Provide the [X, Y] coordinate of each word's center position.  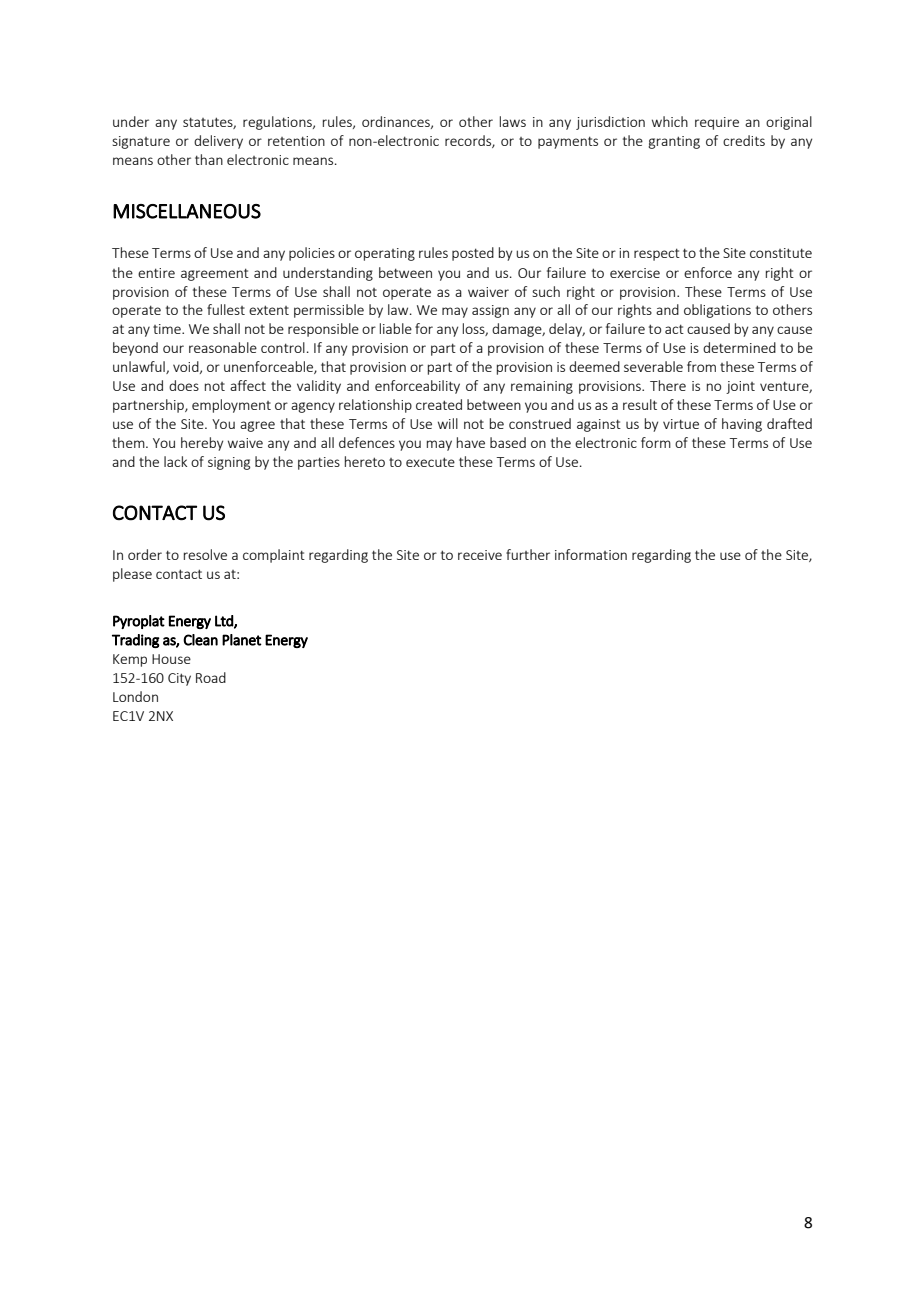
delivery [218, 142]
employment [231, 406]
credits [744, 140]
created [439, 404]
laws [513, 121]
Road [211, 677]
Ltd [225, 621]
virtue [681, 424]
